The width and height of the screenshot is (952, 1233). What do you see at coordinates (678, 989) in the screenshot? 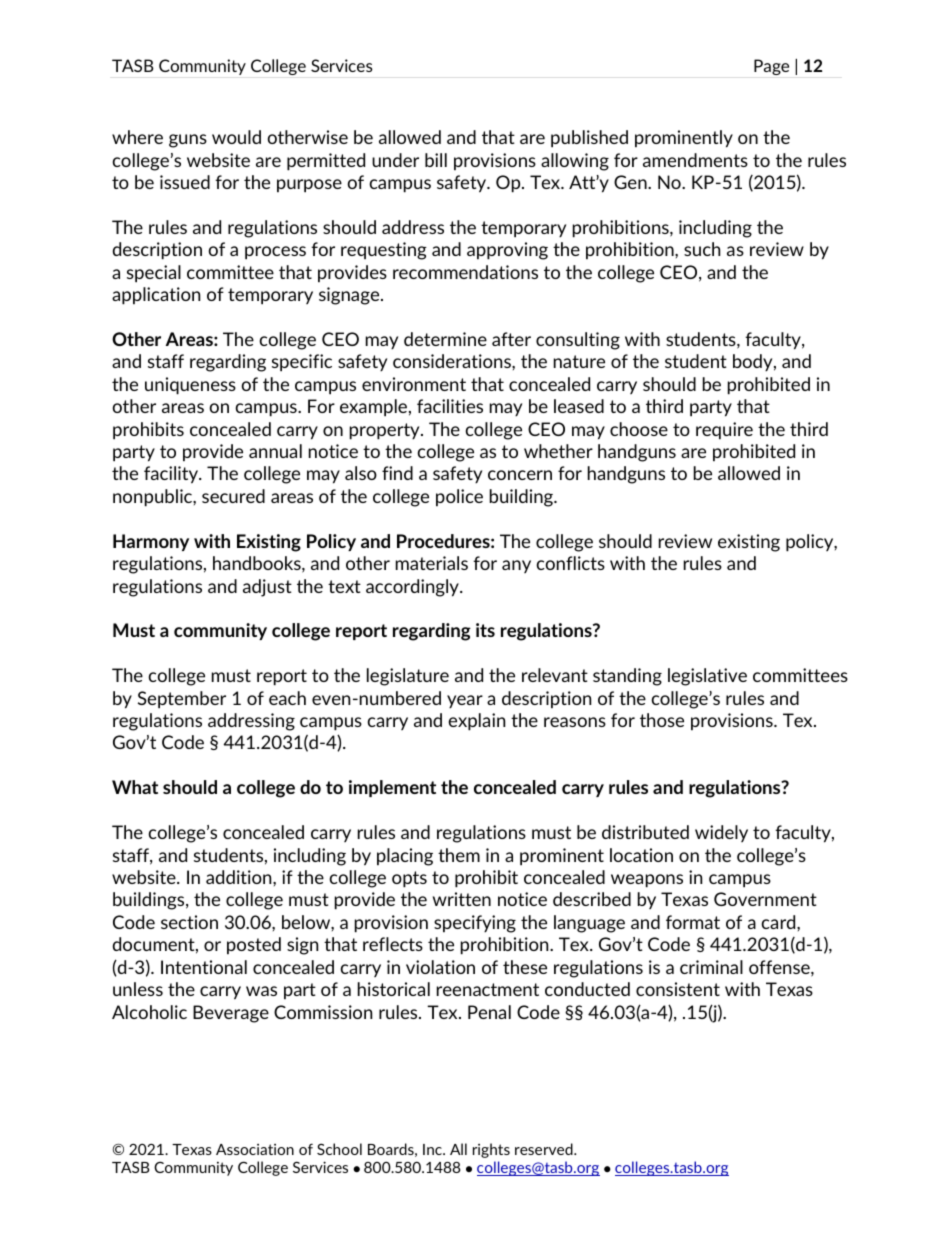
I see `consistent` at bounding box center [678, 989].
